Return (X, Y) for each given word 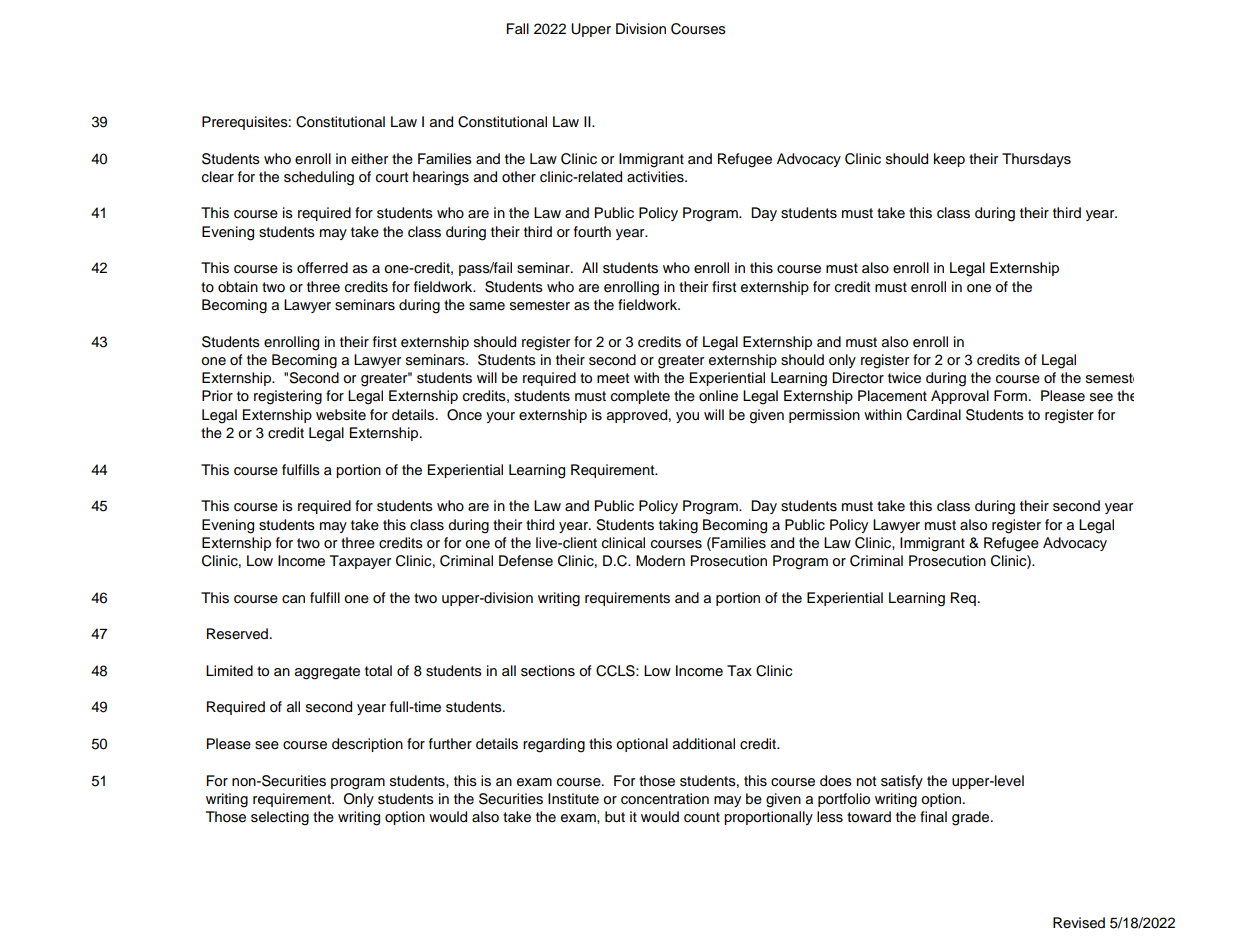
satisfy (902, 782)
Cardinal (934, 415)
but (615, 817)
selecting (280, 818)
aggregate (327, 673)
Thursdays (1036, 160)
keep (949, 160)
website (341, 415)
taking (678, 526)
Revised (1079, 923)
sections (548, 671)
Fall (518, 28)
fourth (592, 231)
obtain (238, 287)
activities (656, 177)
